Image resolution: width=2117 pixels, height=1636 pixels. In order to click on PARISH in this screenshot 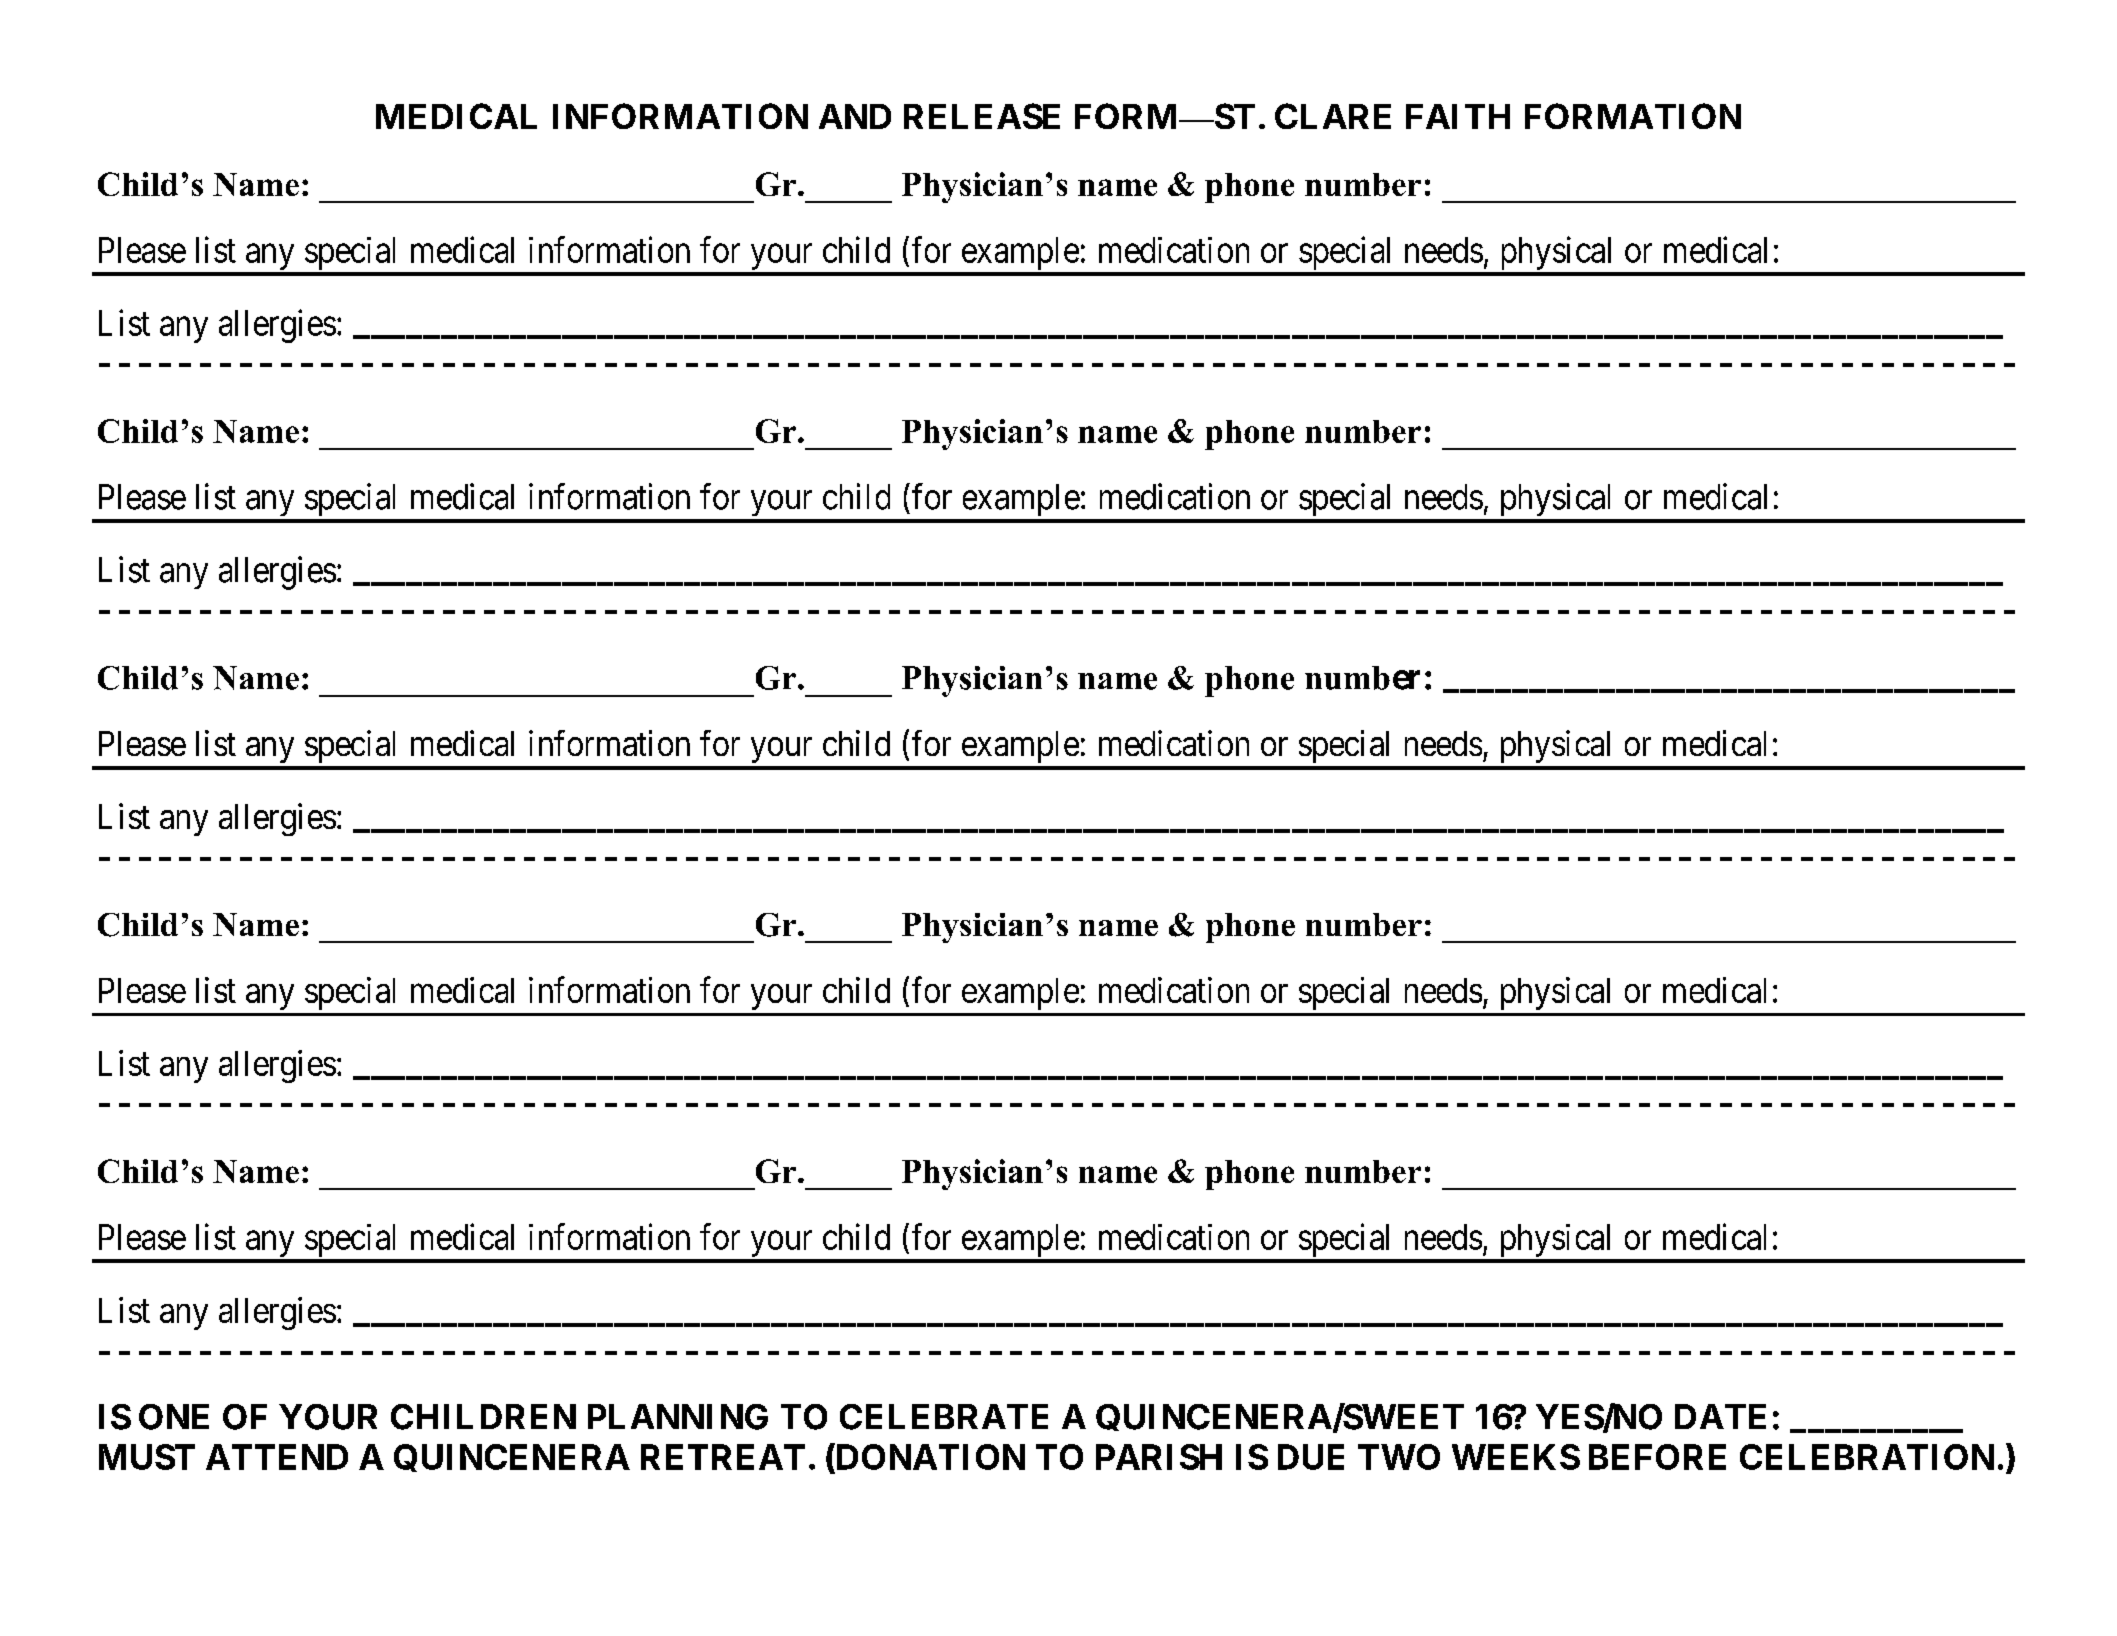, I will do `click(1159, 1457)`.
